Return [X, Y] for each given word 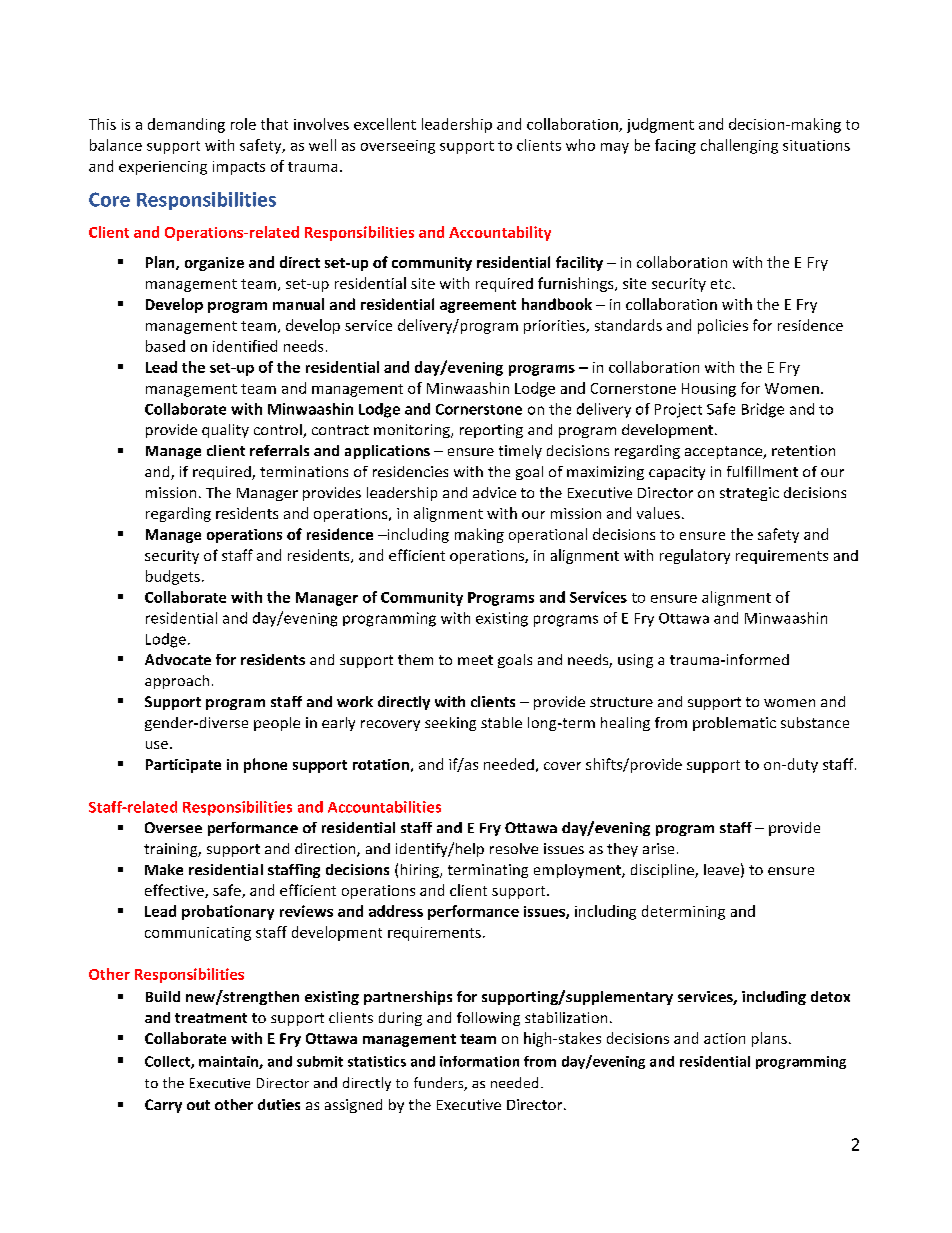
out [198, 1105]
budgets [173, 577]
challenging [739, 146]
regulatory [695, 556]
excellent [385, 124]
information [479, 1061]
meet [475, 660]
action [724, 1038]
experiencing [163, 168]
